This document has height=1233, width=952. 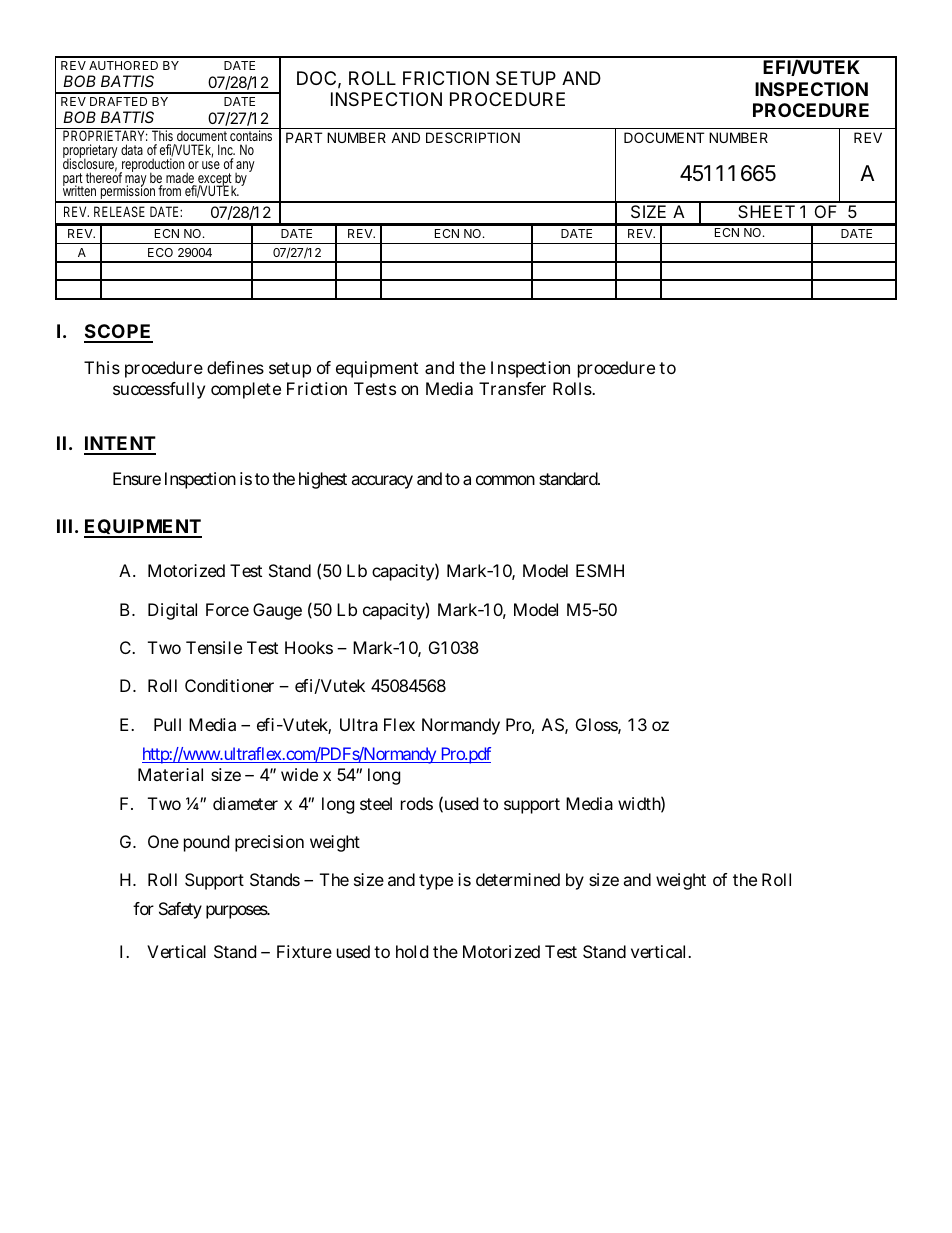 What do you see at coordinates (226, 149) in the document?
I see `Inc` at bounding box center [226, 149].
